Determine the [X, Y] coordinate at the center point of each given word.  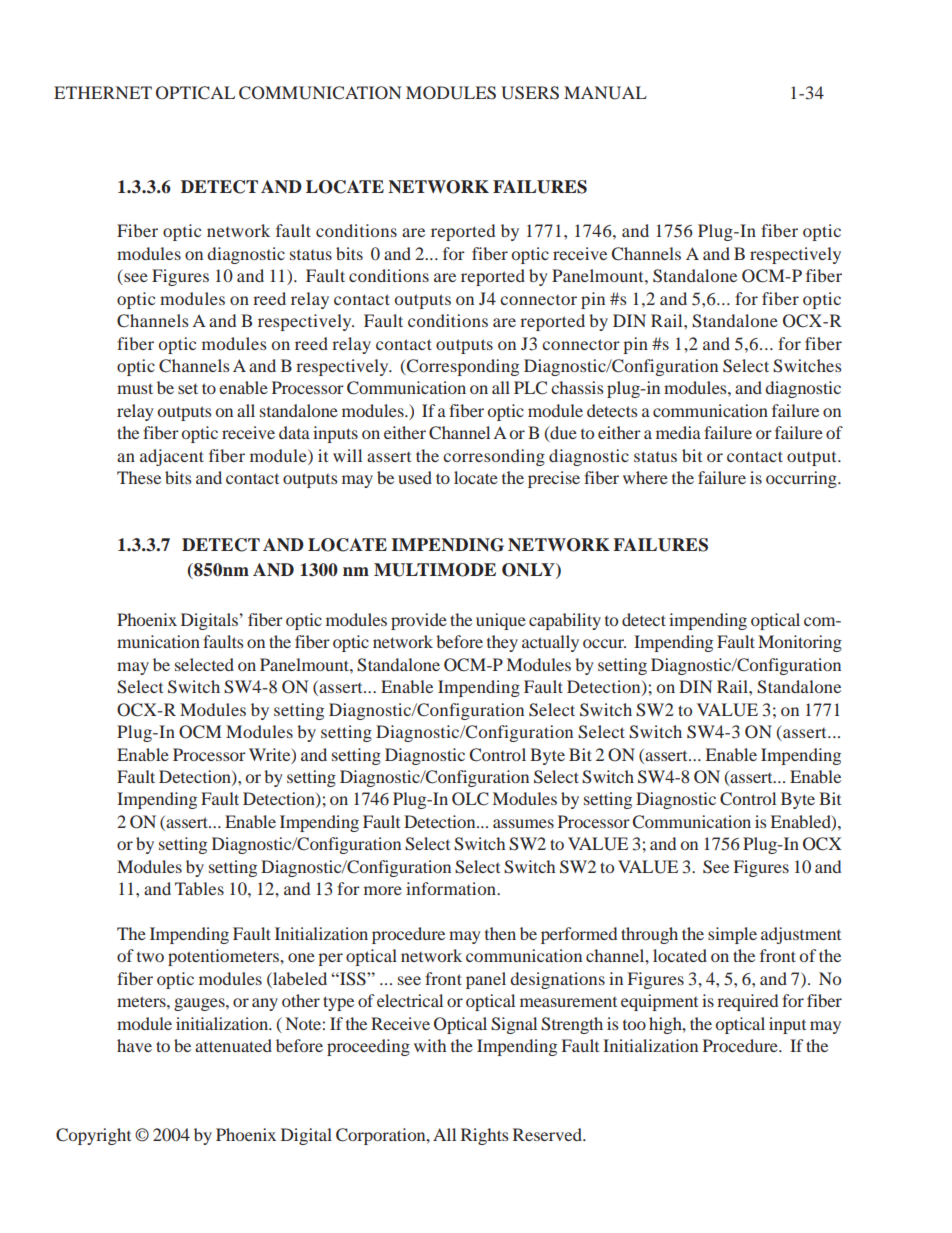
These [139, 477]
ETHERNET [103, 92]
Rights [485, 1136]
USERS [530, 93]
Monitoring [800, 643]
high [666, 1025]
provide [419, 621]
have [134, 1045]
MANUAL [605, 93]
